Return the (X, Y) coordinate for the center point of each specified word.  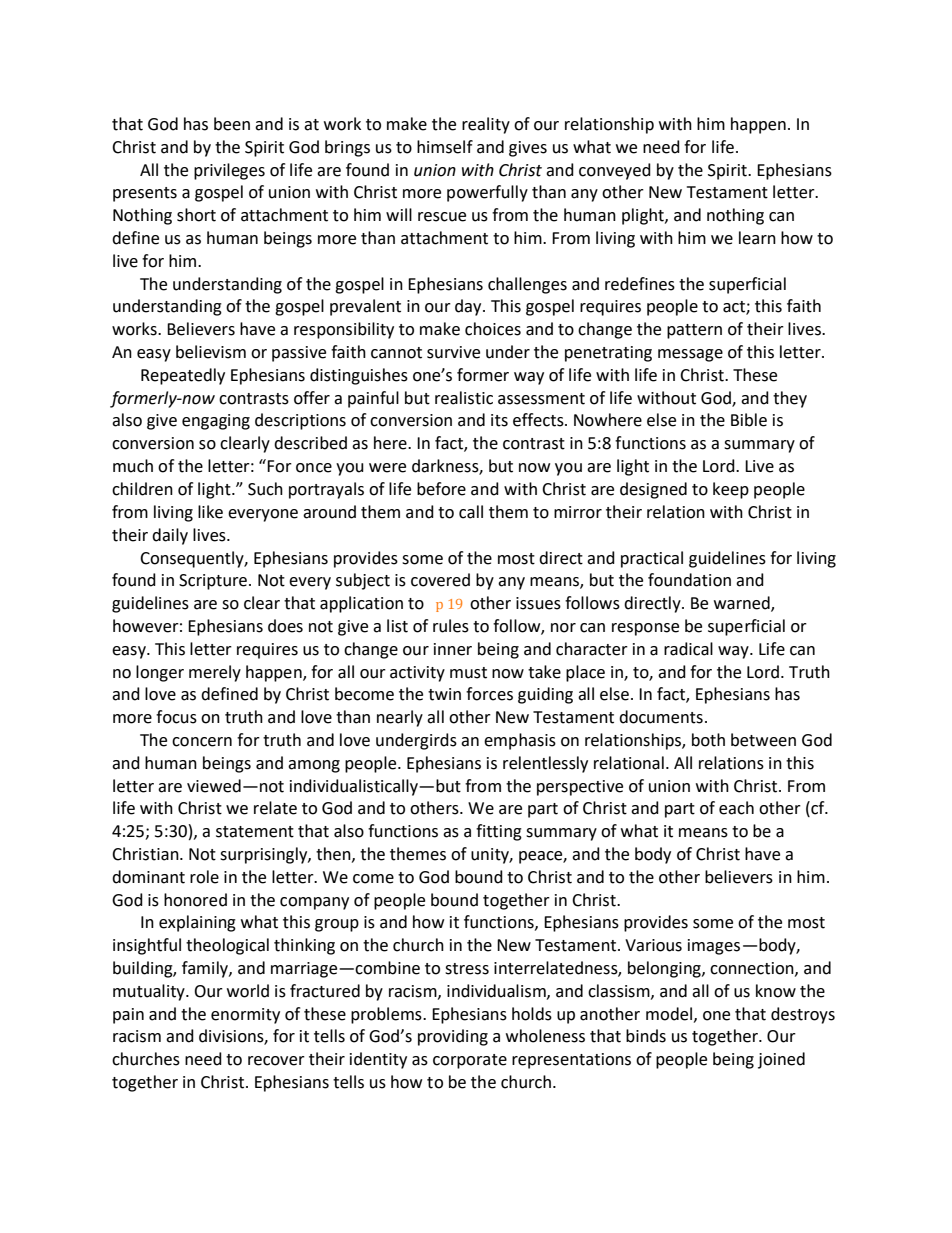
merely (215, 673)
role (204, 877)
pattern (694, 331)
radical (688, 649)
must (468, 673)
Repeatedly (183, 376)
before (441, 489)
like (210, 512)
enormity (245, 1016)
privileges (229, 171)
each (736, 808)
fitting (499, 832)
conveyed (615, 171)
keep (731, 490)
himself (445, 147)
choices (493, 329)
